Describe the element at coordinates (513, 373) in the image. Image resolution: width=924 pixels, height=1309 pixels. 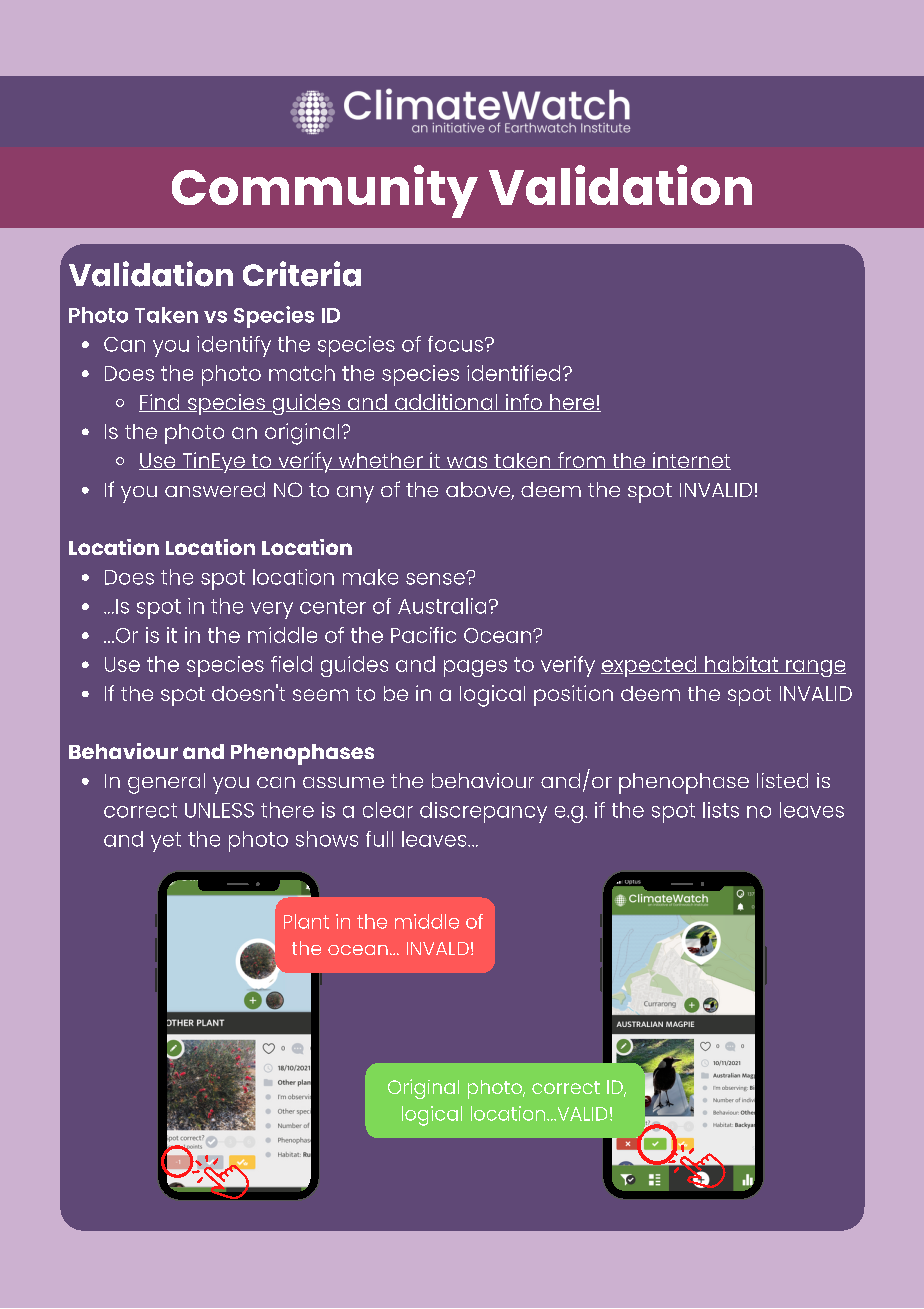
I see `identified` at that location.
